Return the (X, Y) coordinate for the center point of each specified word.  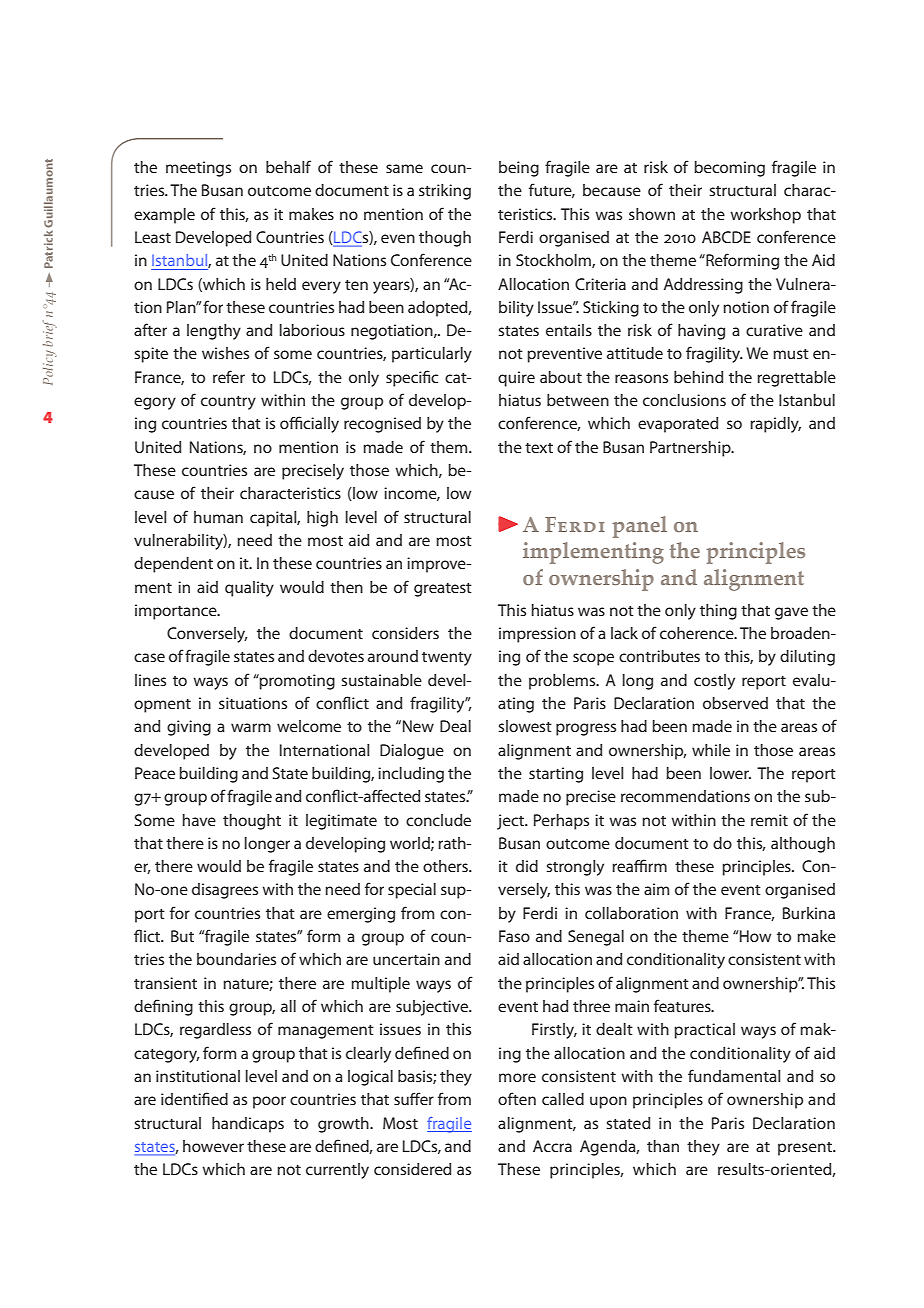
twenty (447, 659)
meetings (198, 169)
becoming (729, 169)
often (517, 1098)
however (213, 1146)
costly (714, 682)
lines (150, 680)
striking (445, 192)
